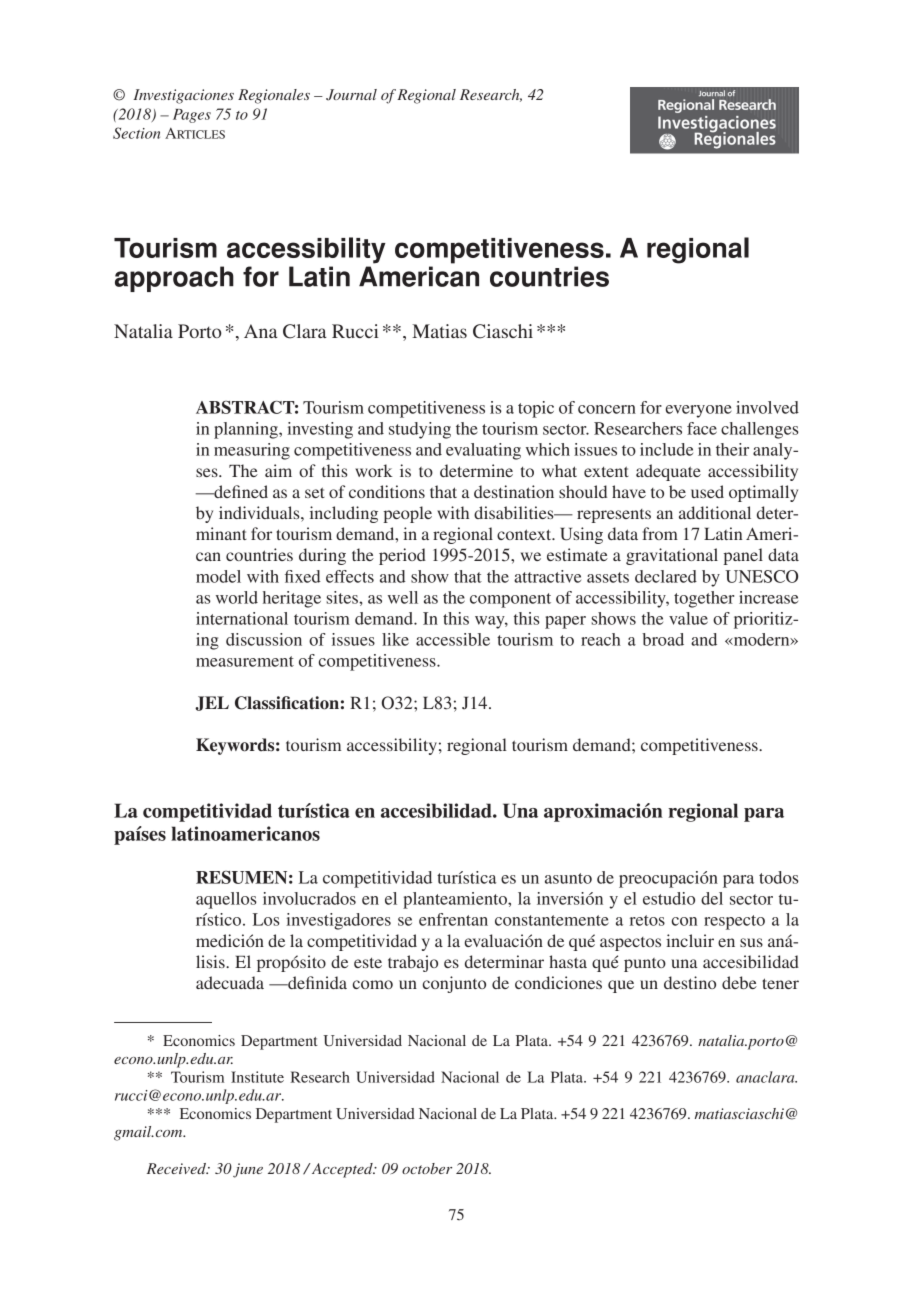  What do you see at coordinates (407, 514) in the screenshot?
I see `people` at bounding box center [407, 514].
